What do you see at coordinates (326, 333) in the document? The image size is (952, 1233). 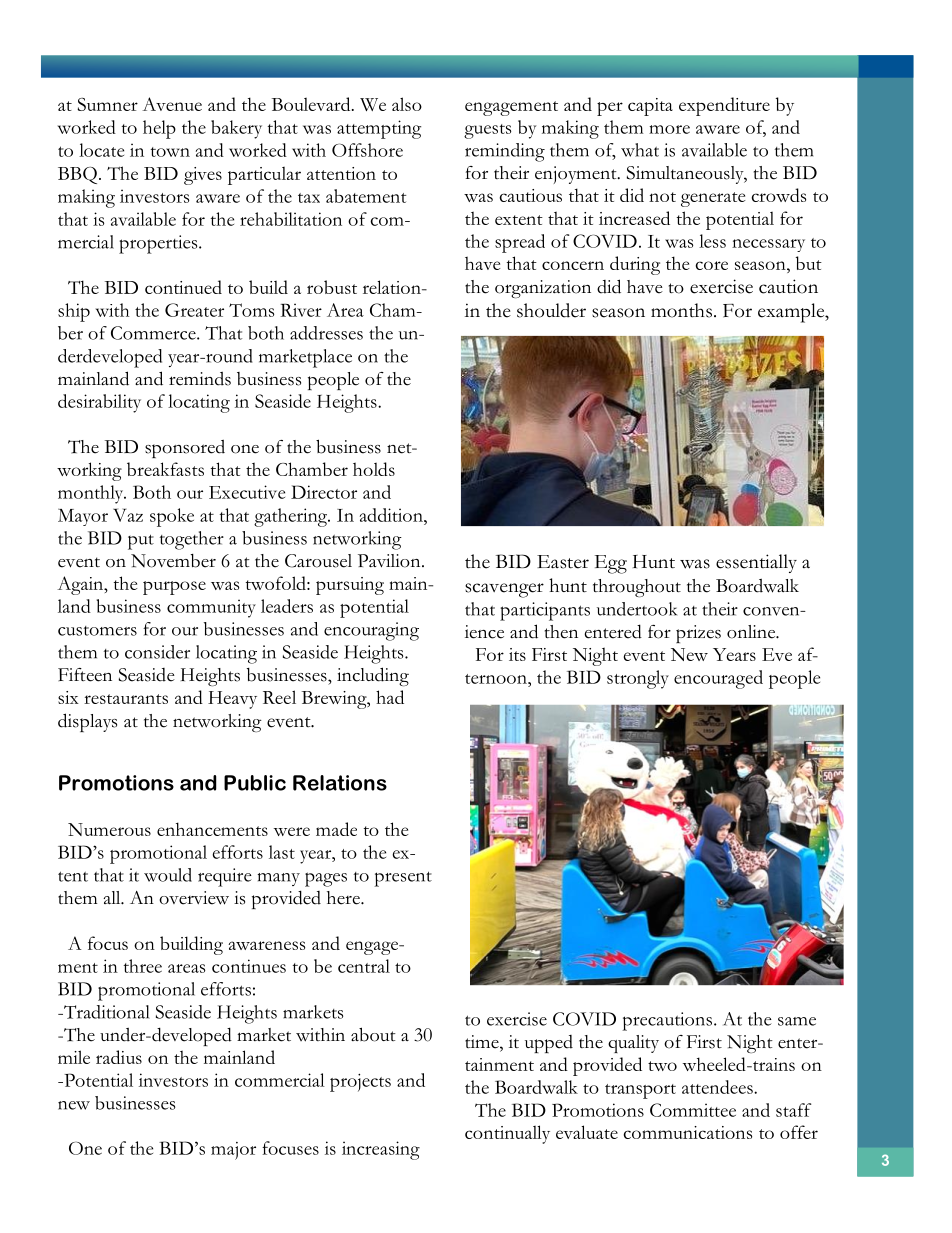 I see `addresses` at bounding box center [326, 333].
